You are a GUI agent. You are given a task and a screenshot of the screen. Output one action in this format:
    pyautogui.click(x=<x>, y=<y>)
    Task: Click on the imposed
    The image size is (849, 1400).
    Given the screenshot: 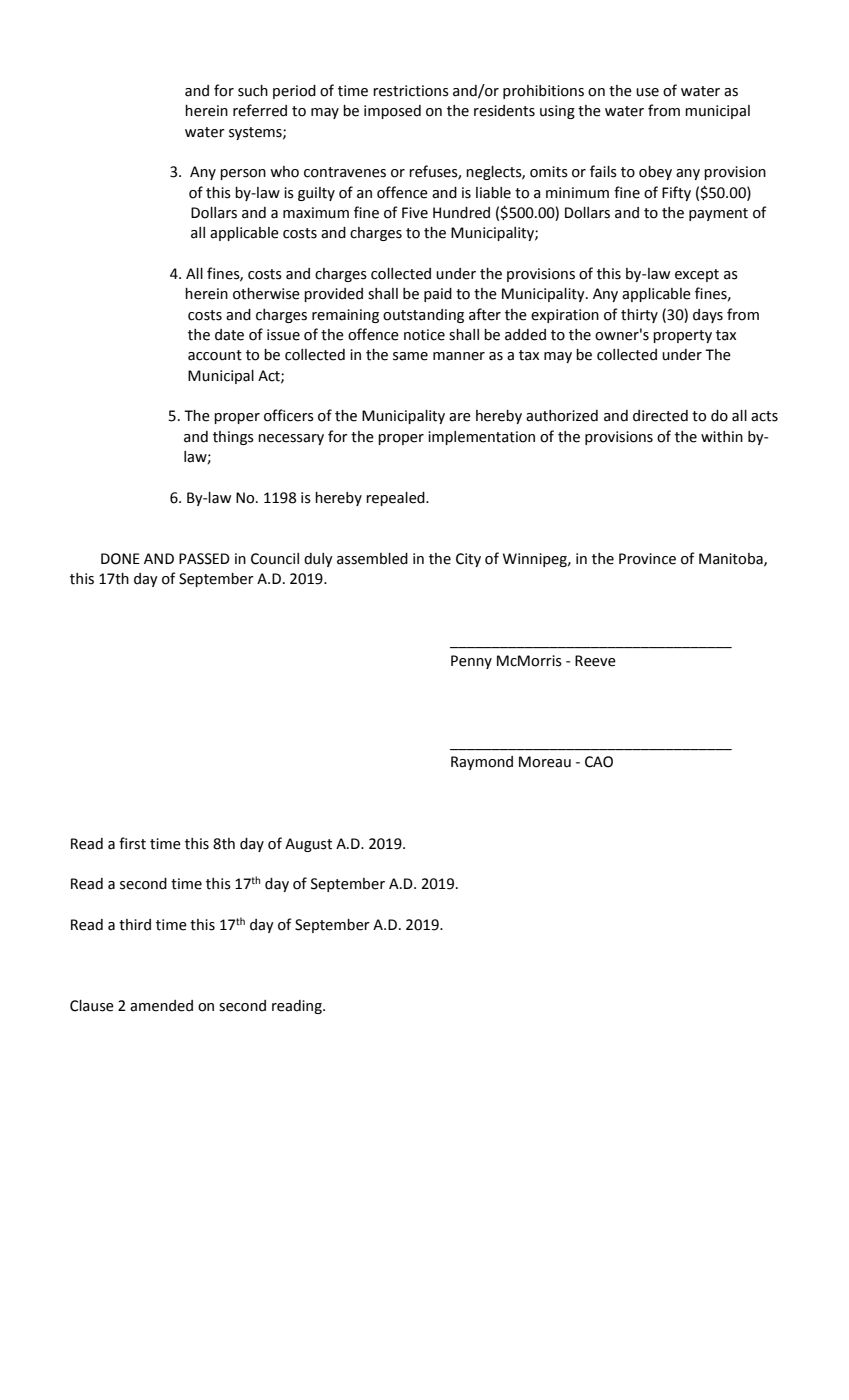 What is the action you would take?
    pyautogui.click(x=392, y=112)
